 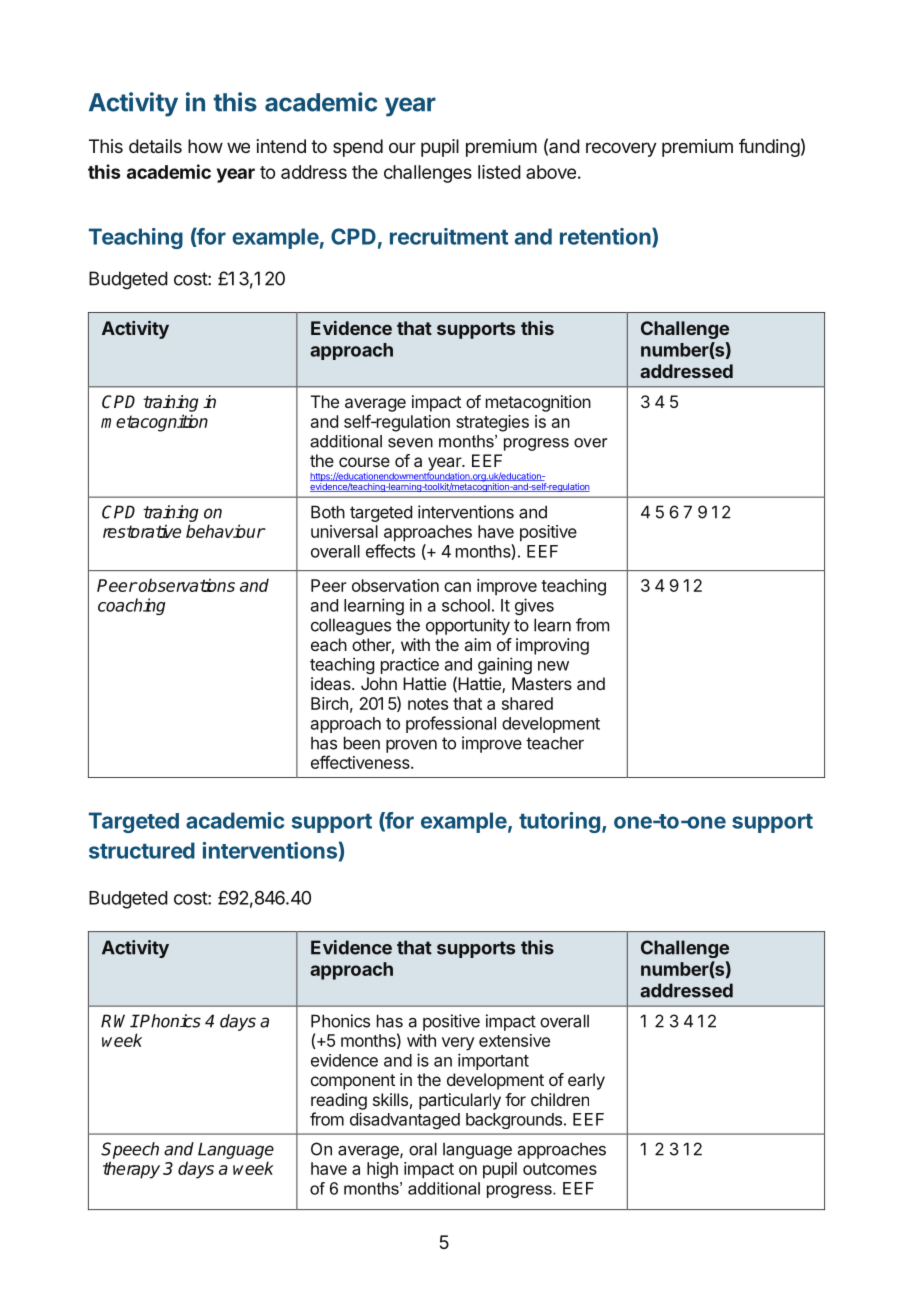 I want to click on how, so click(x=205, y=146).
